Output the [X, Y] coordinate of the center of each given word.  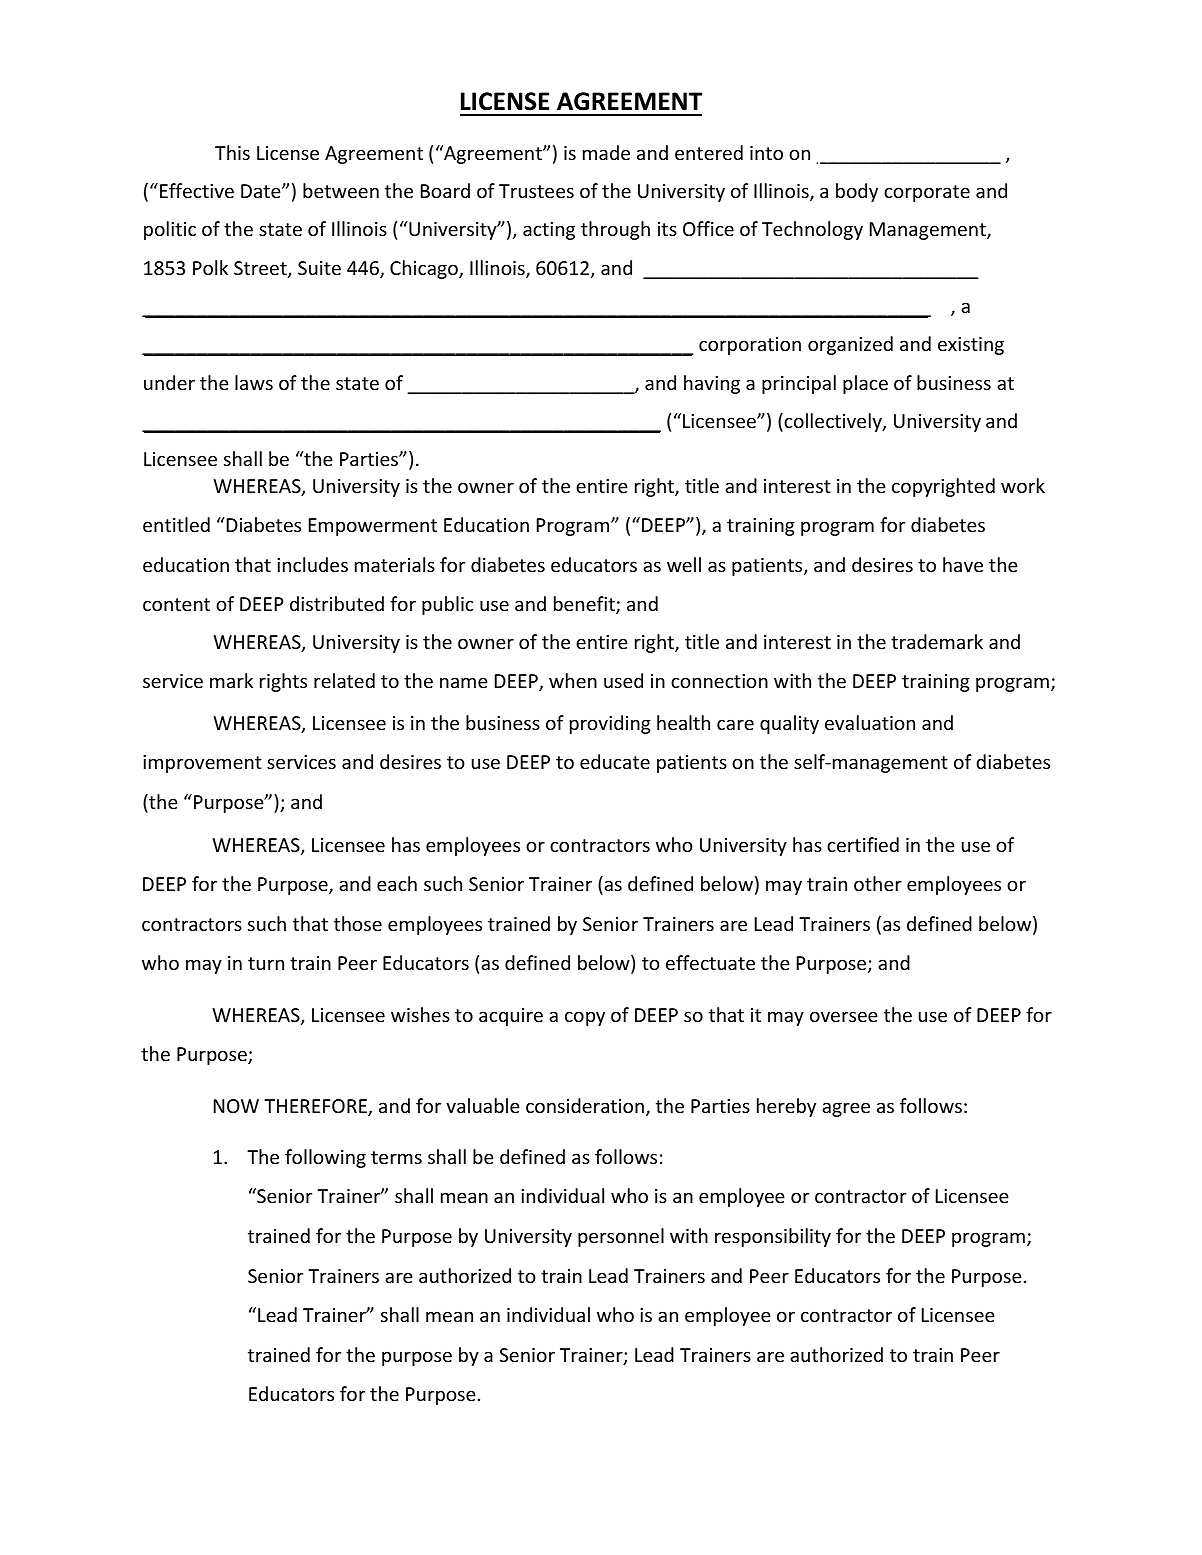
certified [863, 844]
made [606, 152]
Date [262, 191]
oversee [844, 1016]
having [712, 384]
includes [312, 564]
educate [615, 761]
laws [254, 382]
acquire [511, 1017]
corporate [927, 193]
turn [266, 963]
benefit [585, 605]
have [963, 564]
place [865, 384]
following [325, 1158]
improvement [202, 764]
